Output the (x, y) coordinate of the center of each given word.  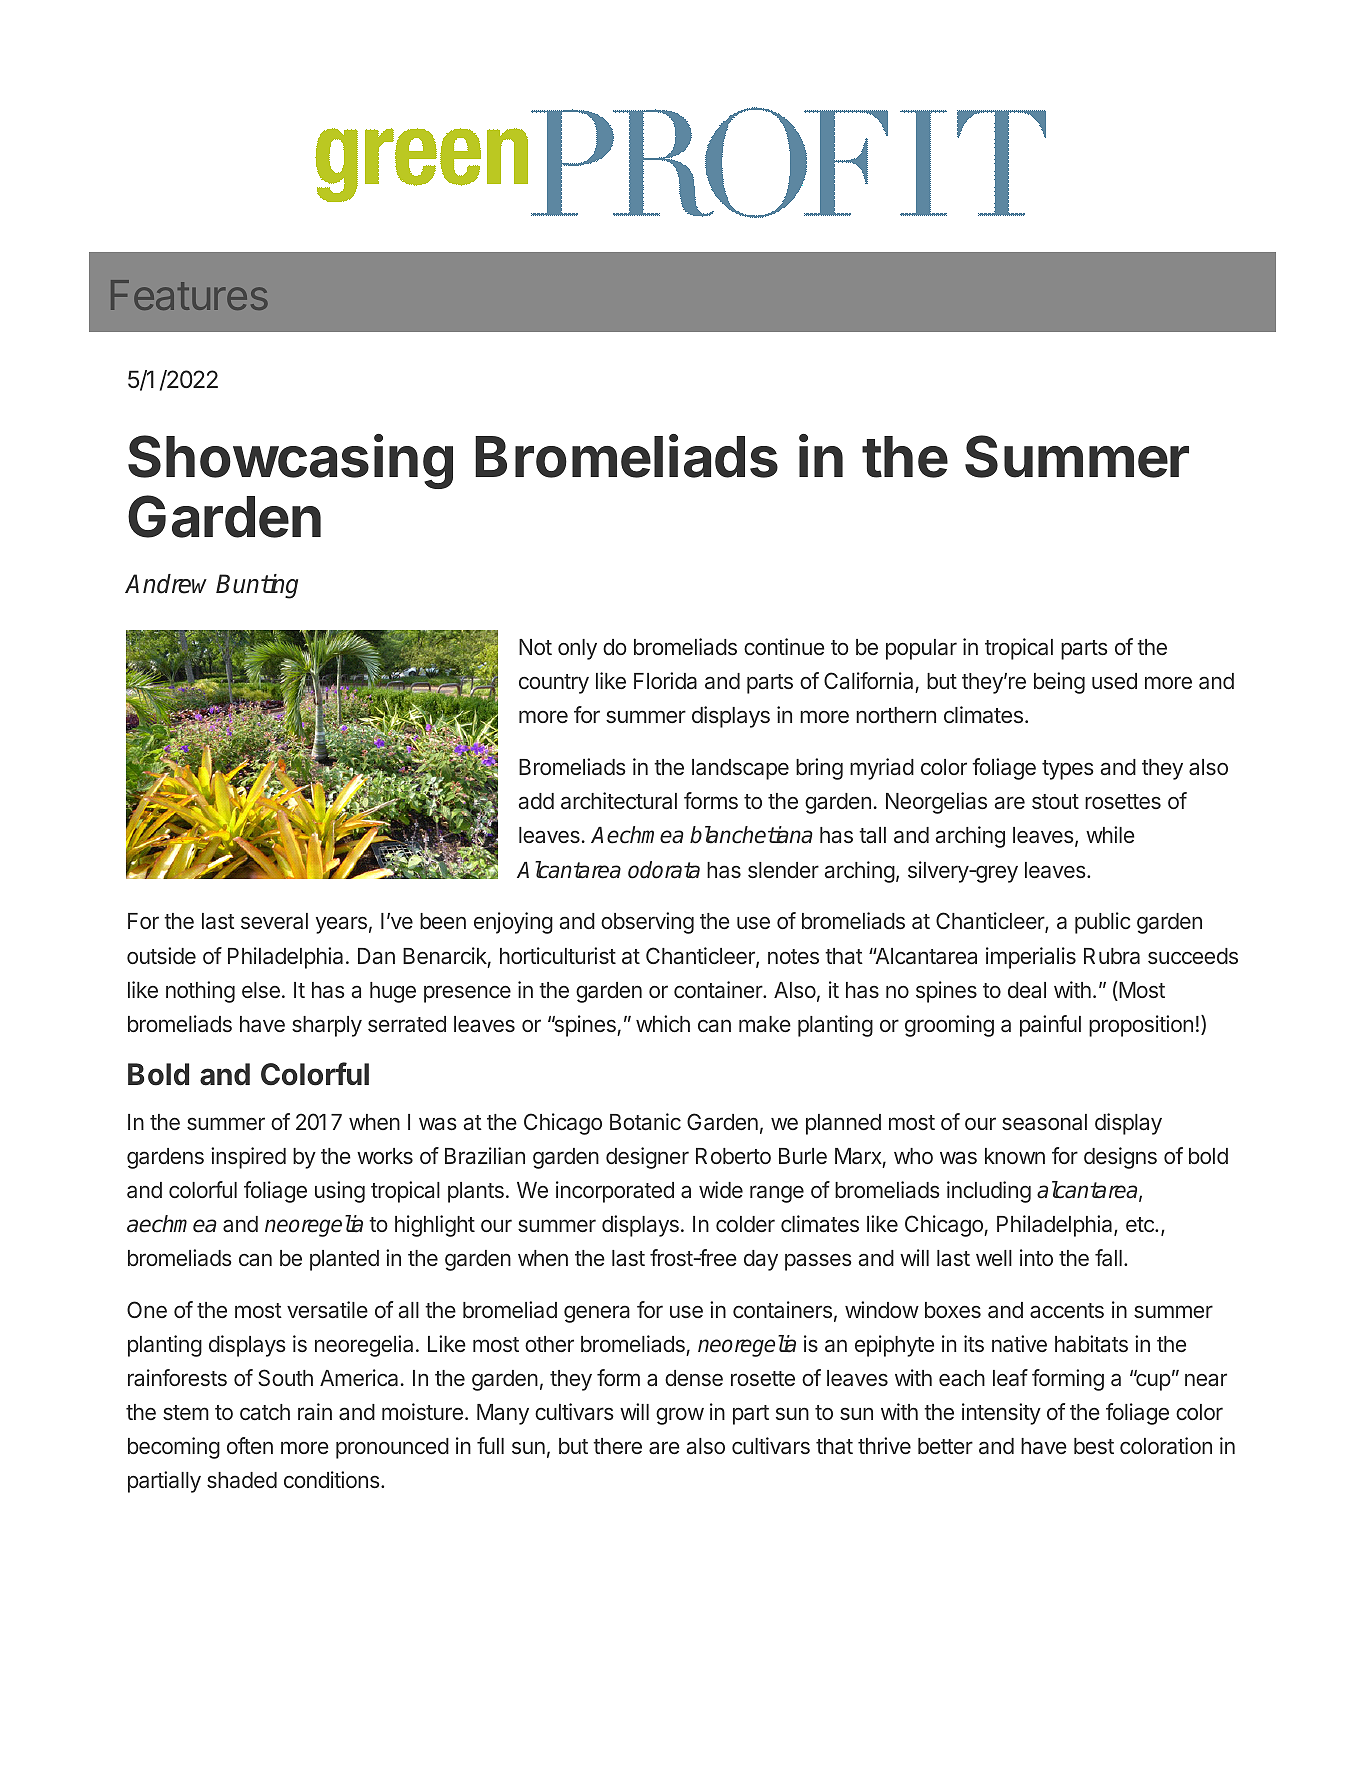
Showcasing (290, 461)
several (274, 921)
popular (921, 649)
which (663, 1023)
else (261, 990)
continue (784, 646)
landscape (740, 769)
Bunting (257, 586)
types (1068, 770)
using (340, 1192)
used (1114, 681)
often (250, 1445)
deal (1027, 990)
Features (189, 295)
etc (1141, 1224)
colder (745, 1224)
